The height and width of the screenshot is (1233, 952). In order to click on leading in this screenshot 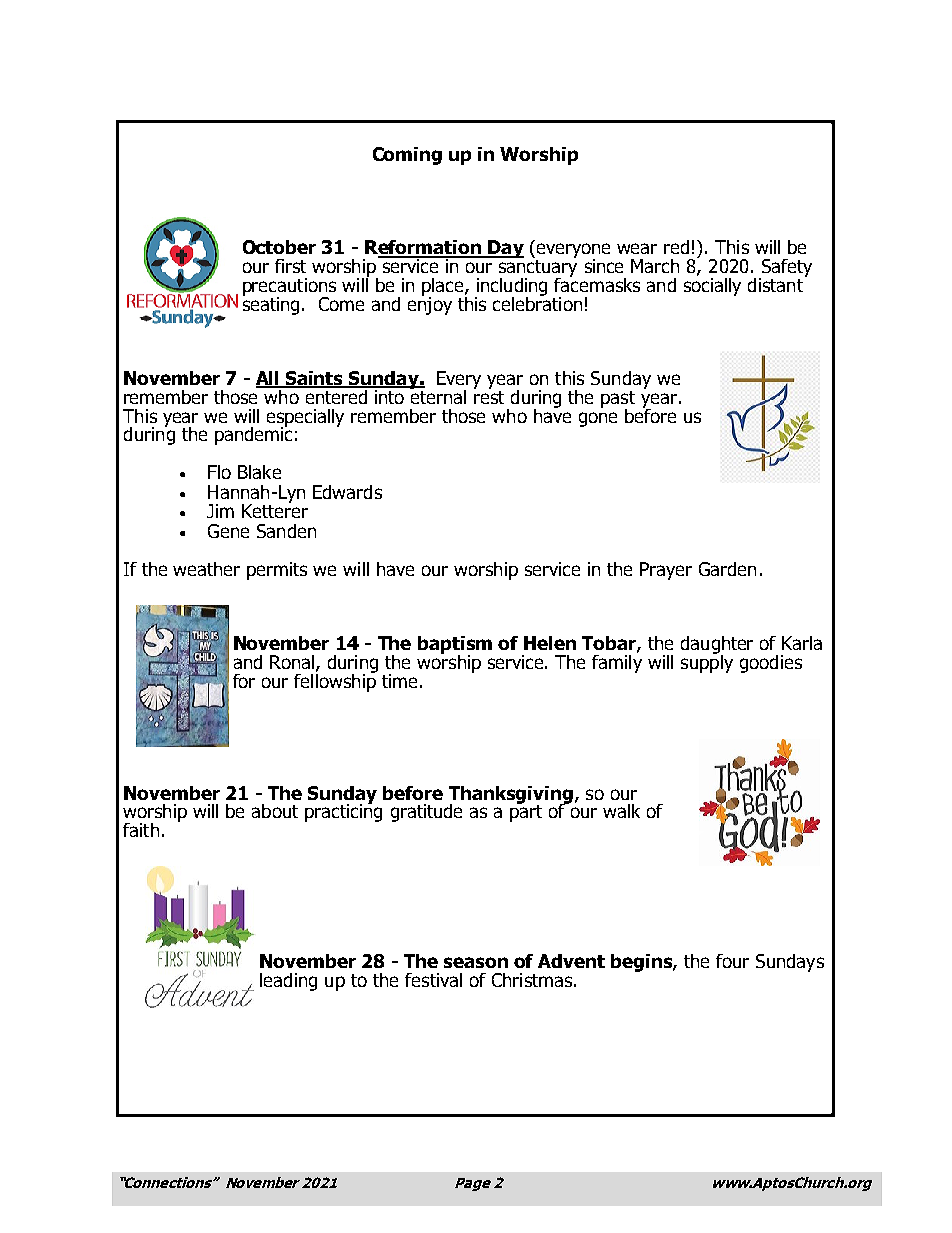, I will do `click(288, 982)`.
